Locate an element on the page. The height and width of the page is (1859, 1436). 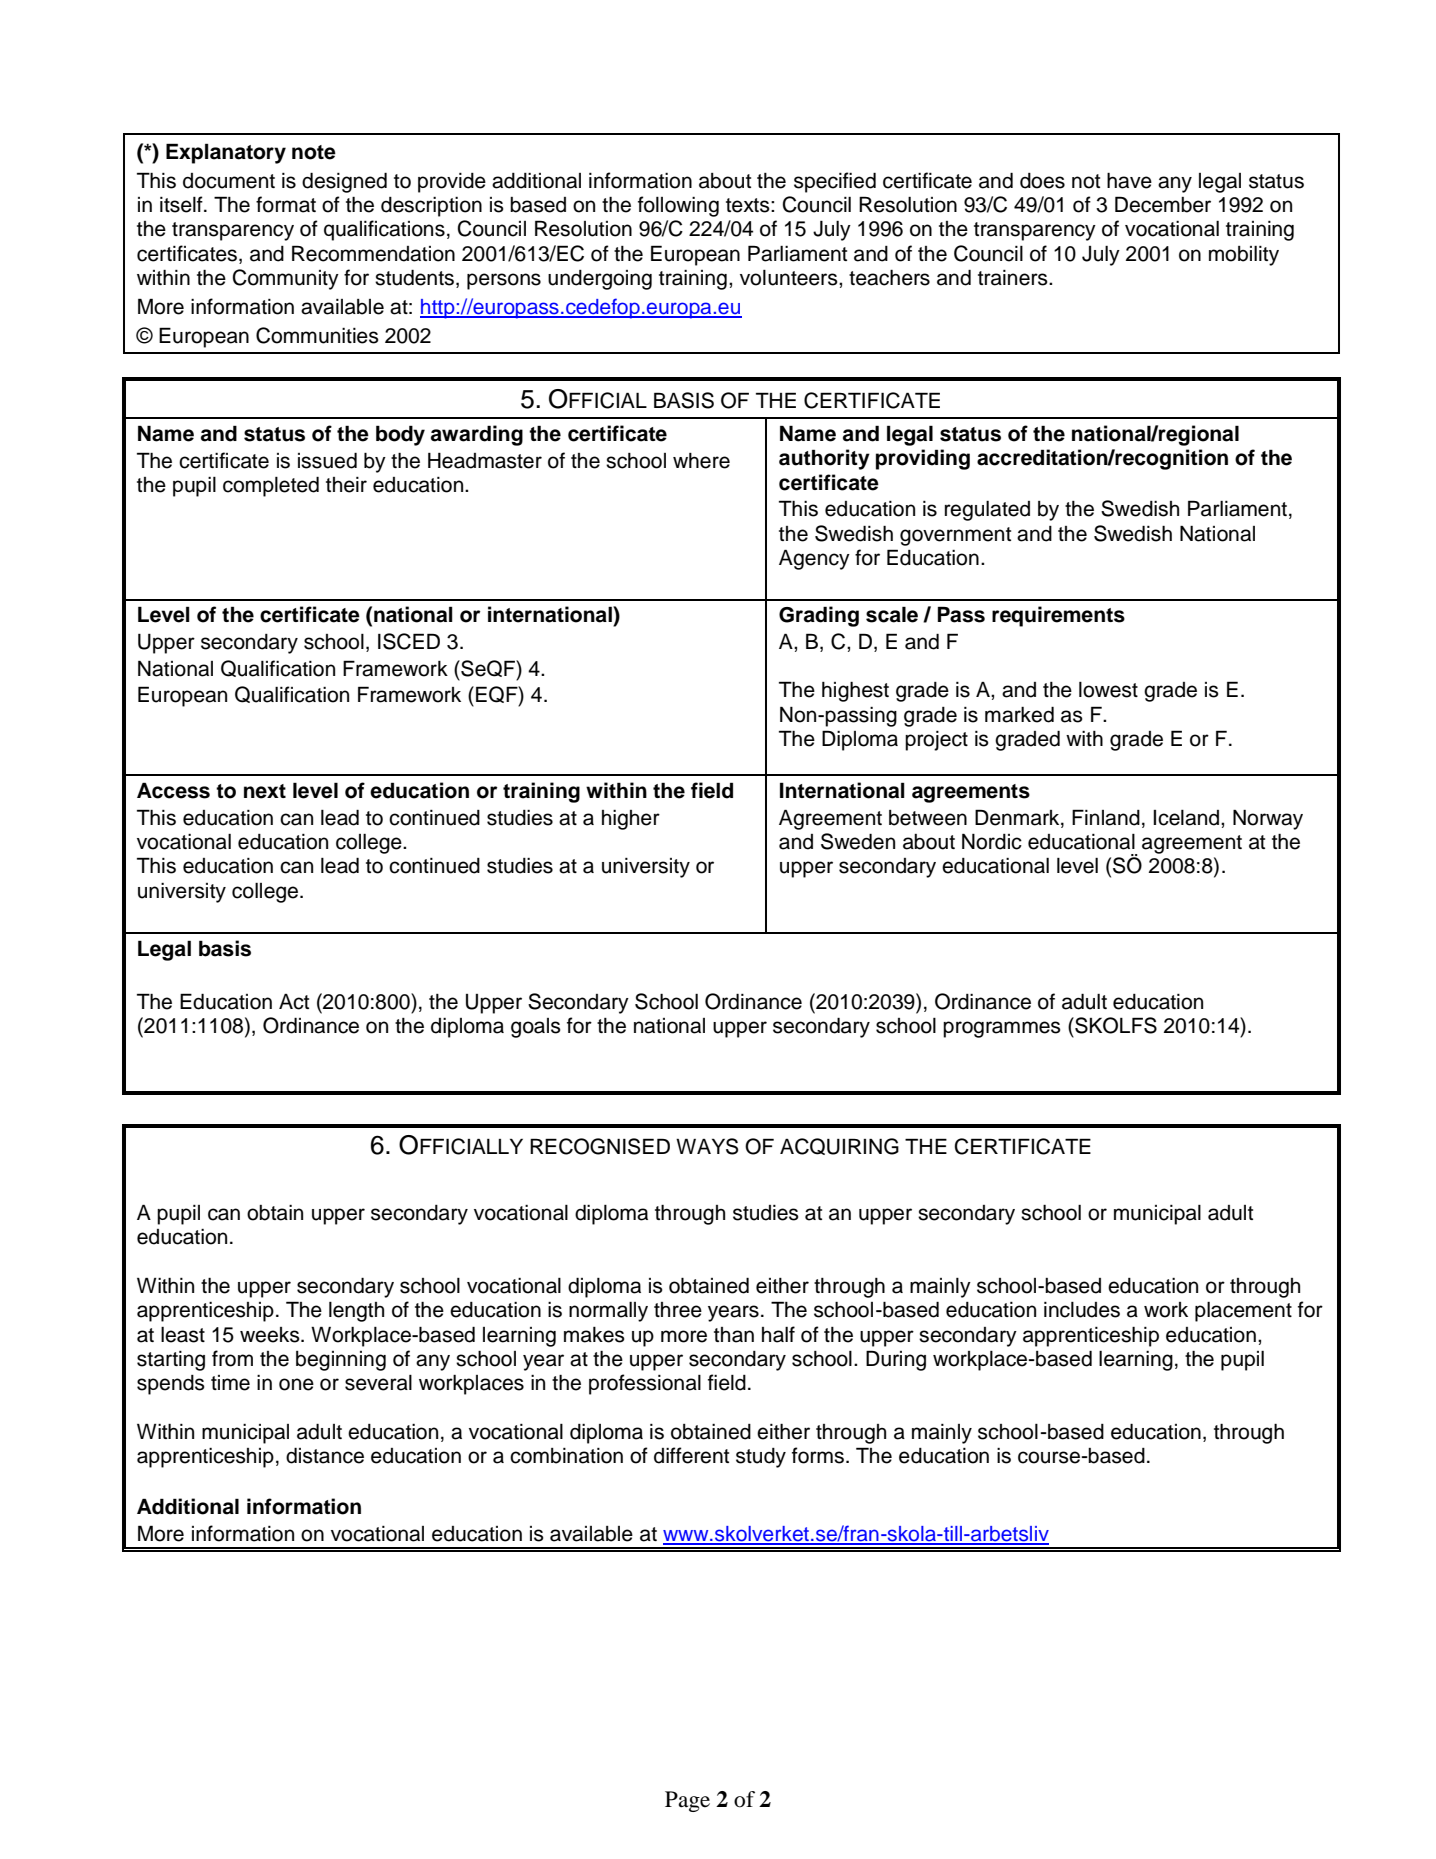
December is located at coordinates (1163, 204).
